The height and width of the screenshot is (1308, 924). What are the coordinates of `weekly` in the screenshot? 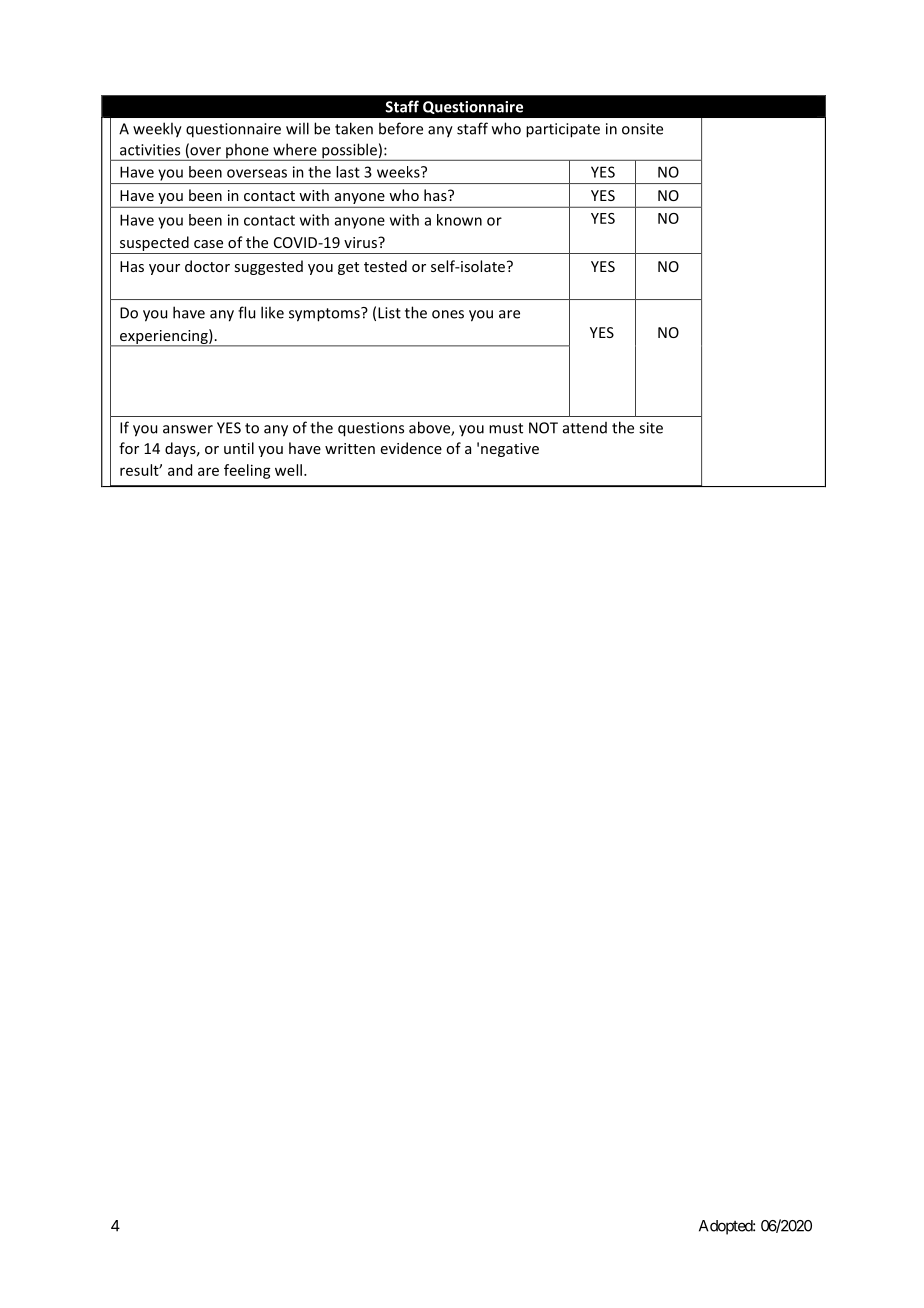 It's located at (157, 130).
